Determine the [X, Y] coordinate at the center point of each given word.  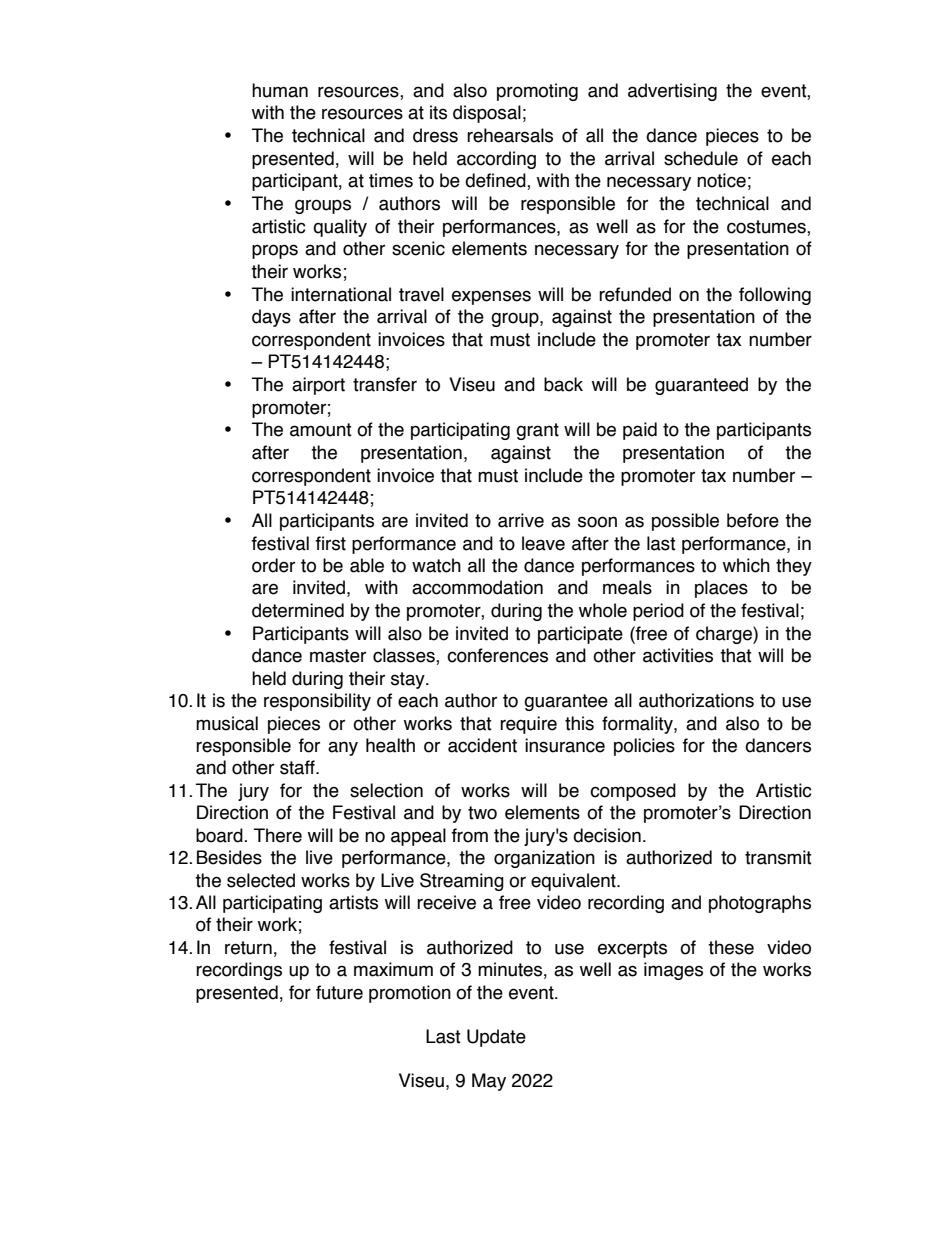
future [339, 992]
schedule [701, 158]
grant [537, 431]
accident [482, 745]
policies [644, 747]
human [280, 90]
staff [298, 767]
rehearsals [510, 135]
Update [496, 1038]
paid [640, 431]
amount [321, 430]
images [673, 971]
